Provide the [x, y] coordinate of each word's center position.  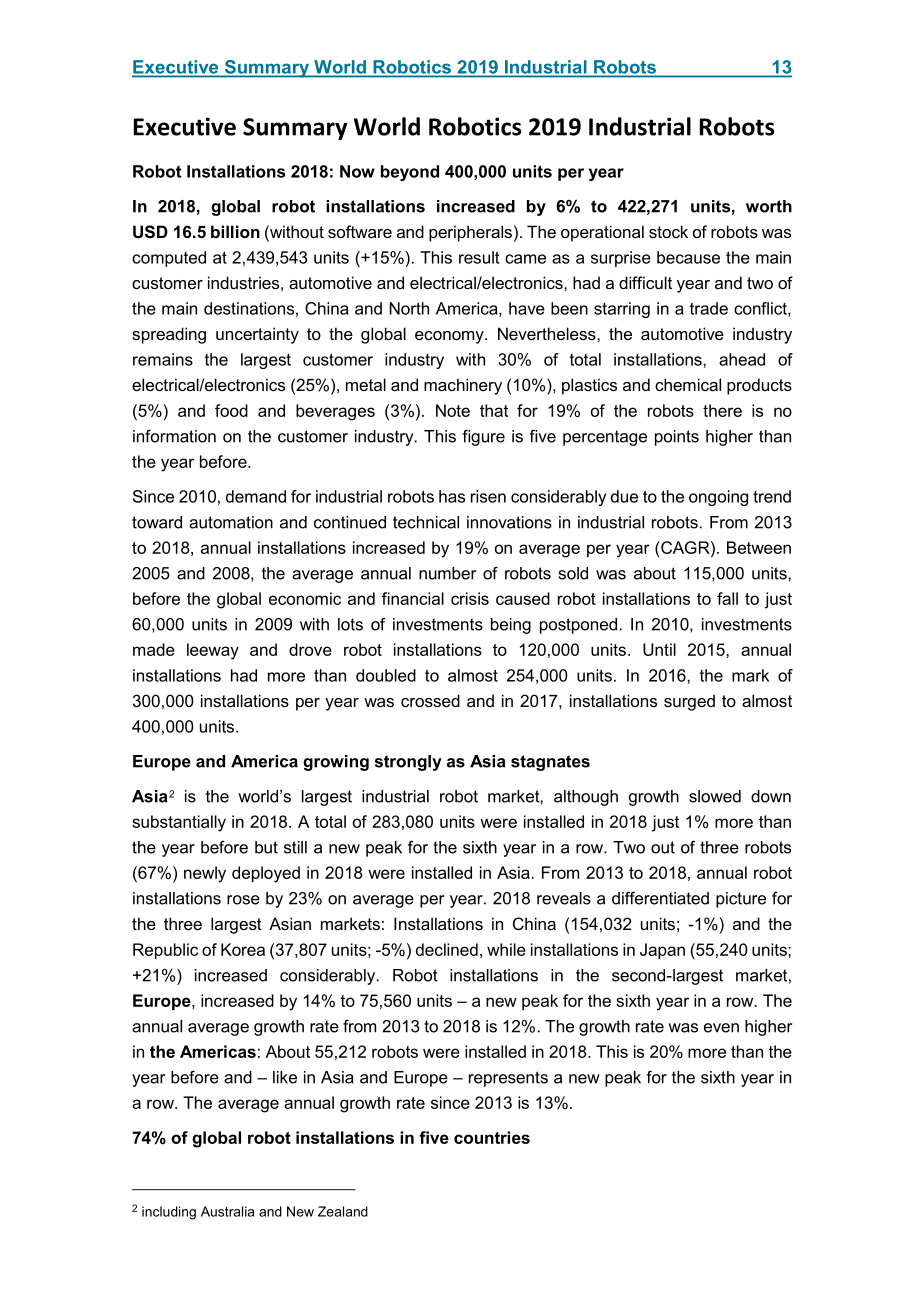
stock [668, 231]
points [677, 438]
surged [689, 702]
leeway [213, 651]
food [231, 410]
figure [483, 437]
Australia [227, 1211]
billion [235, 231]
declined [447, 949]
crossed [430, 700]
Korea [243, 949]
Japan [662, 951]
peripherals [470, 233]
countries [492, 1137]
